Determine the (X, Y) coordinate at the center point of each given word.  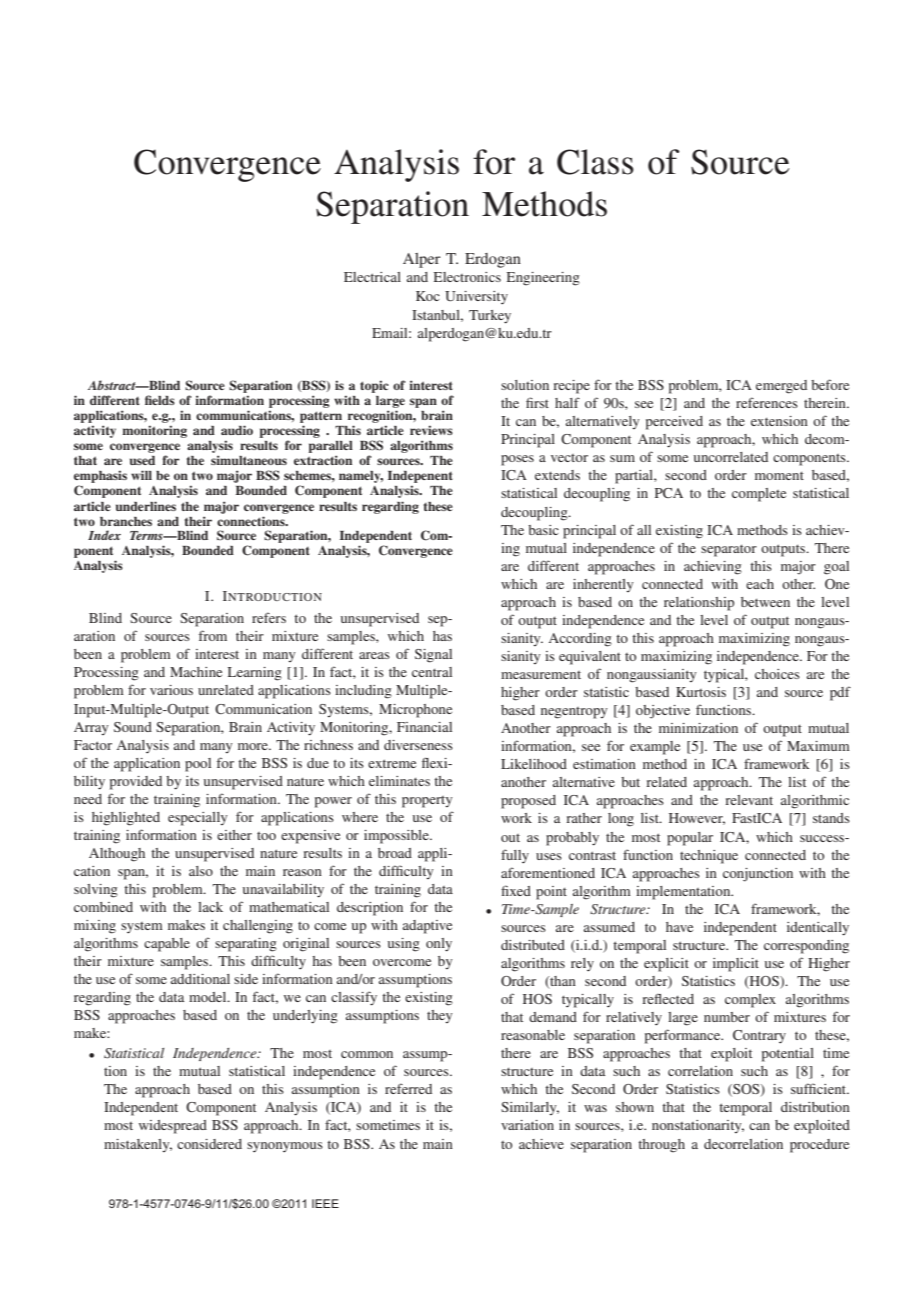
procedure (819, 1146)
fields (160, 400)
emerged (781, 387)
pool (198, 765)
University (476, 297)
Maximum (818, 746)
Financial (424, 727)
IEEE (325, 1203)
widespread (173, 1127)
